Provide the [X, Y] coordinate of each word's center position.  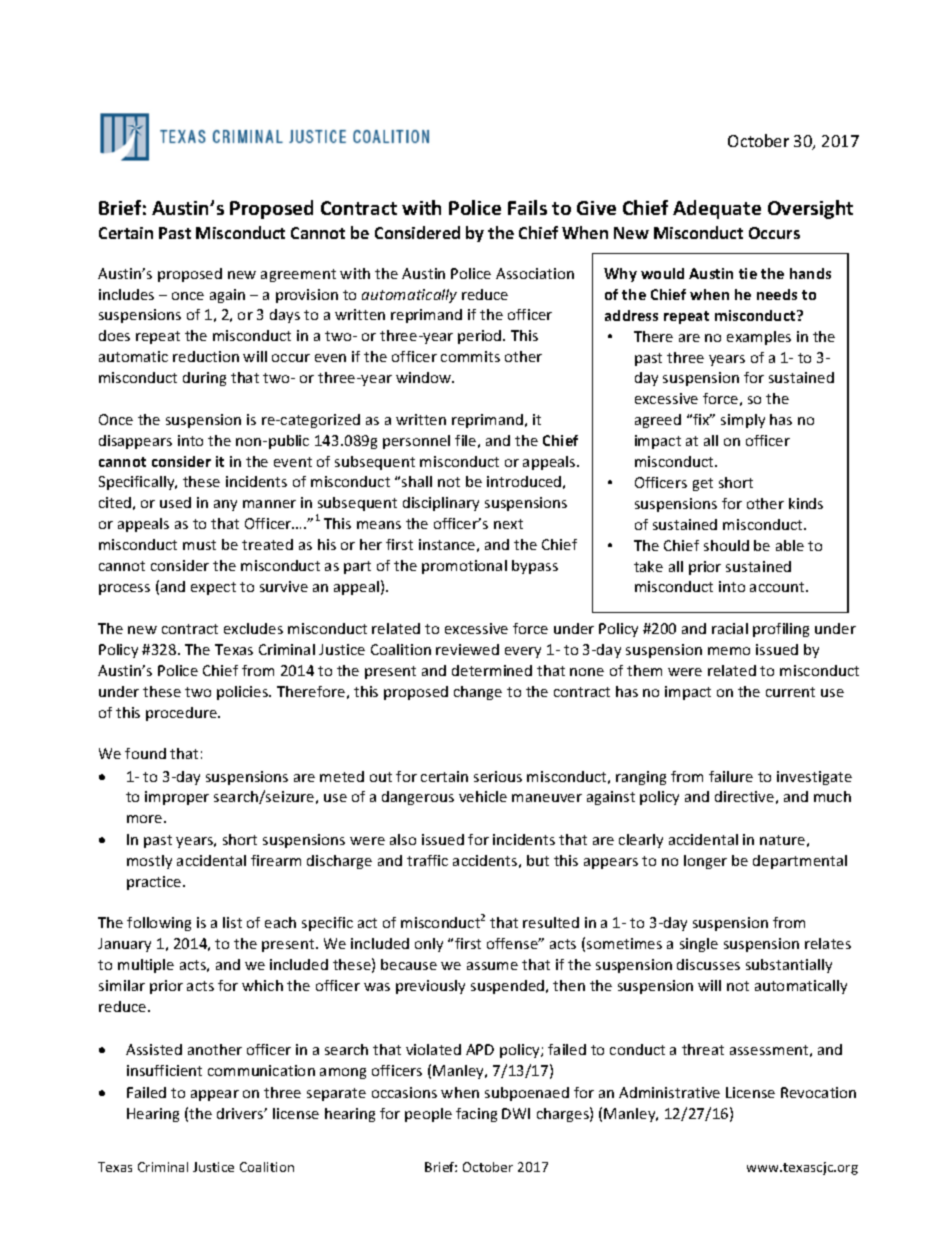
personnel [416, 442]
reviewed [467, 649]
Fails [527, 207]
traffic [427, 860]
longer [705, 862]
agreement [298, 275]
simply [743, 421]
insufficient [164, 1070]
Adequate [717, 209]
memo [729, 651]
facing [476, 1115]
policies [244, 693]
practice [155, 883]
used [175, 502]
